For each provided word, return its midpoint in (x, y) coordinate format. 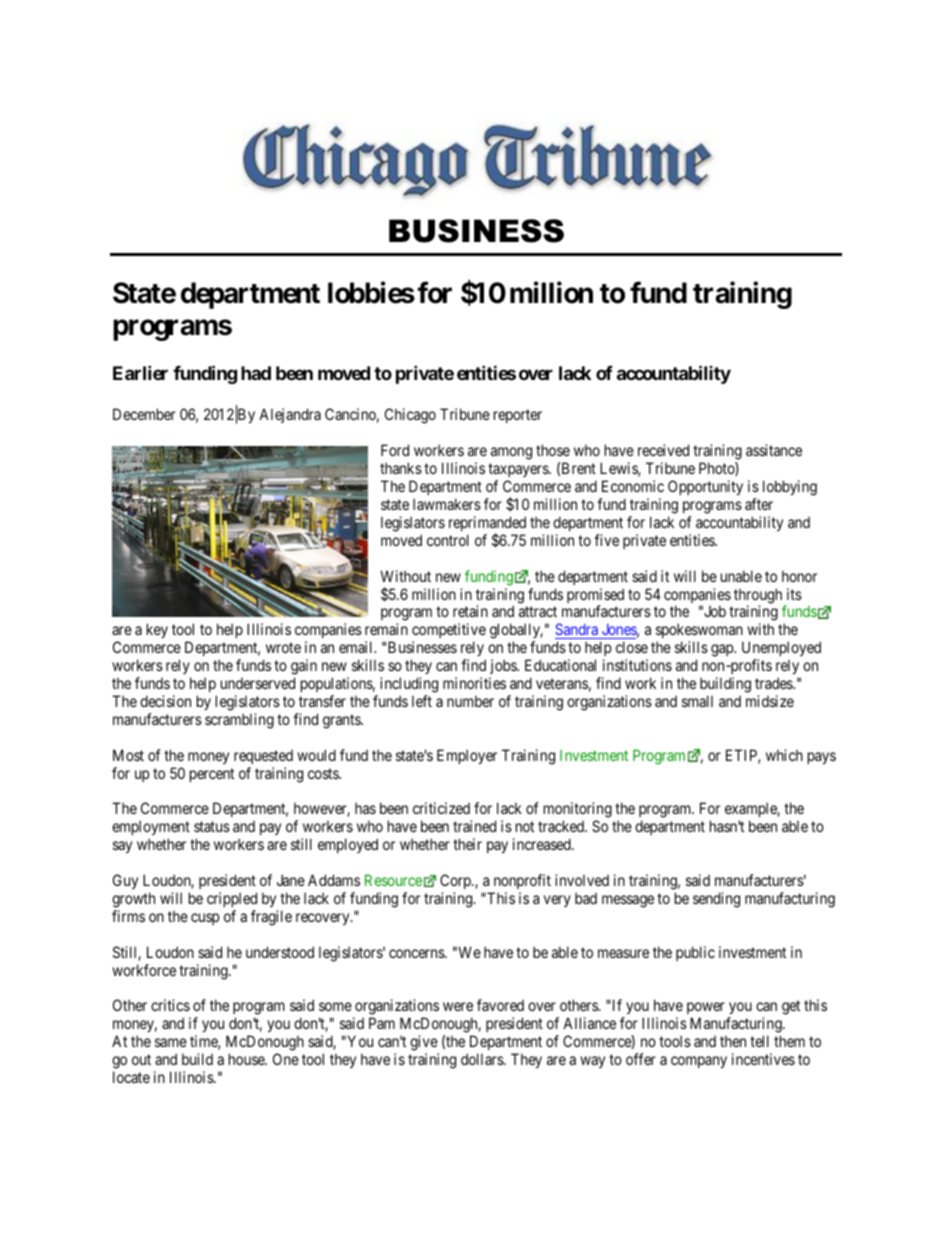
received (663, 450)
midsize (770, 701)
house (247, 1059)
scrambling (239, 721)
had (256, 373)
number (470, 701)
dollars (483, 1059)
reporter (518, 416)
